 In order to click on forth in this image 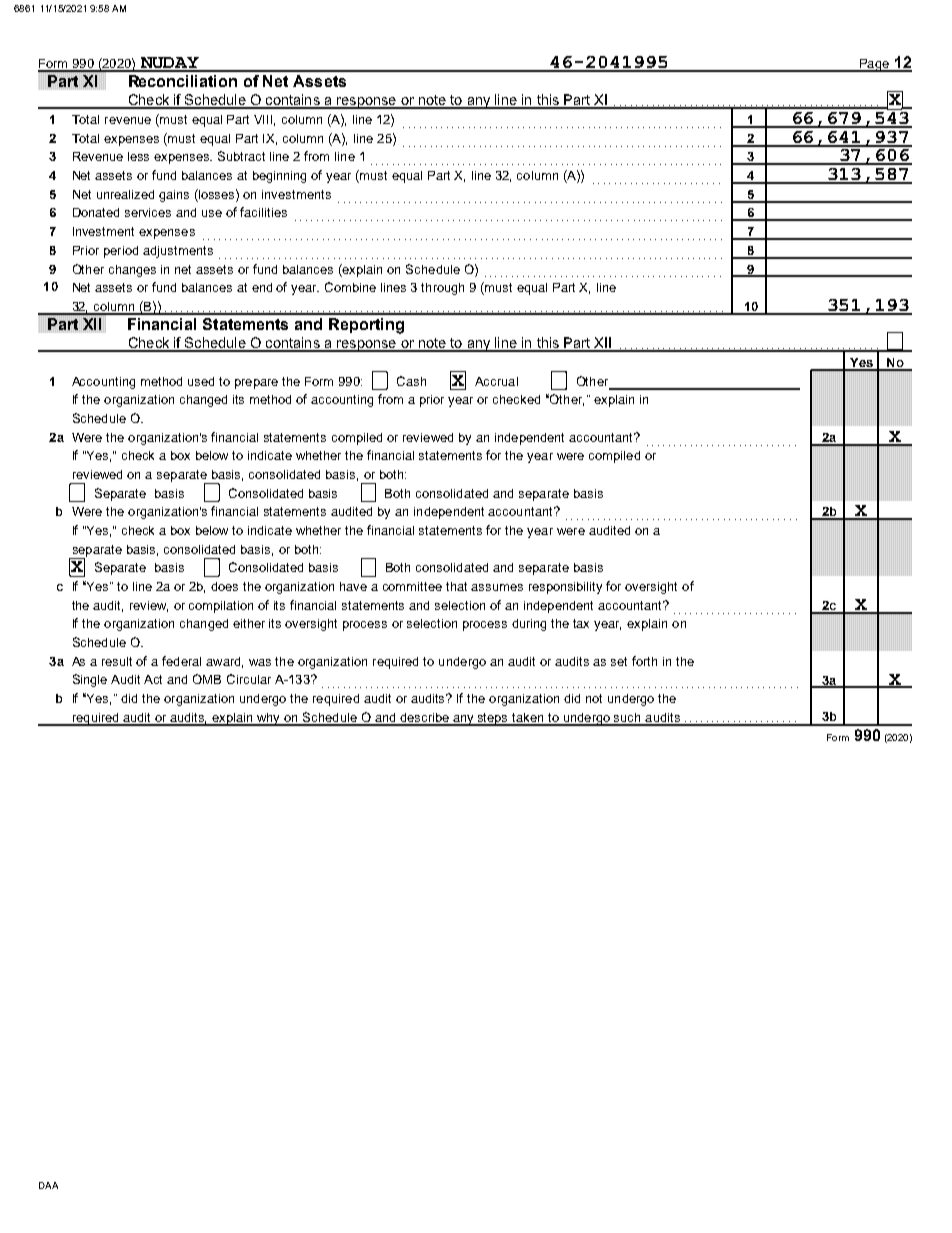, I will do `click(644, 661)`.
